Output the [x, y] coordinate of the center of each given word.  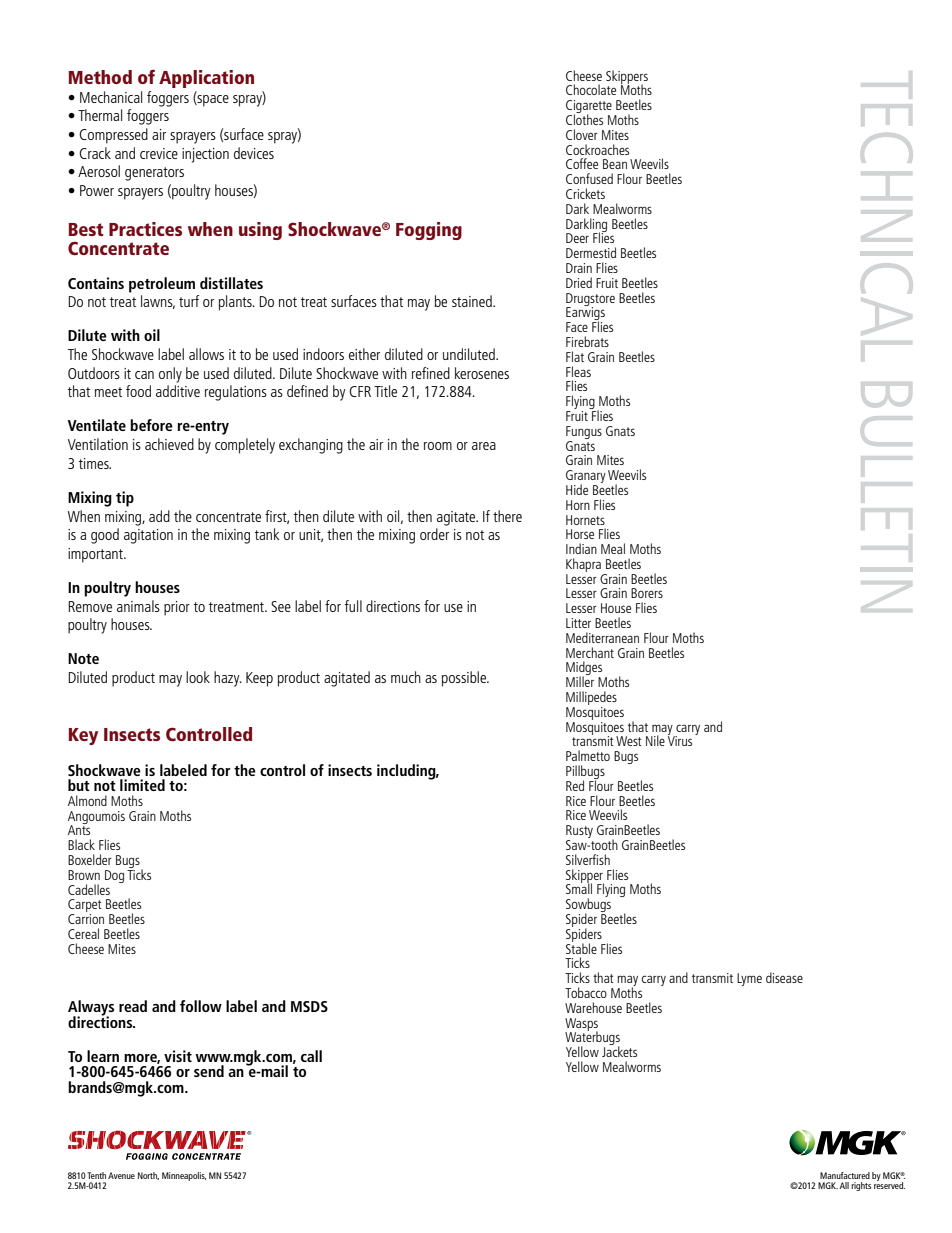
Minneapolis [184, 1176]
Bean [615, 164]
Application [206, 79]
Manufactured [845, 1175]
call [311, 1056]
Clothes [584, 118]
